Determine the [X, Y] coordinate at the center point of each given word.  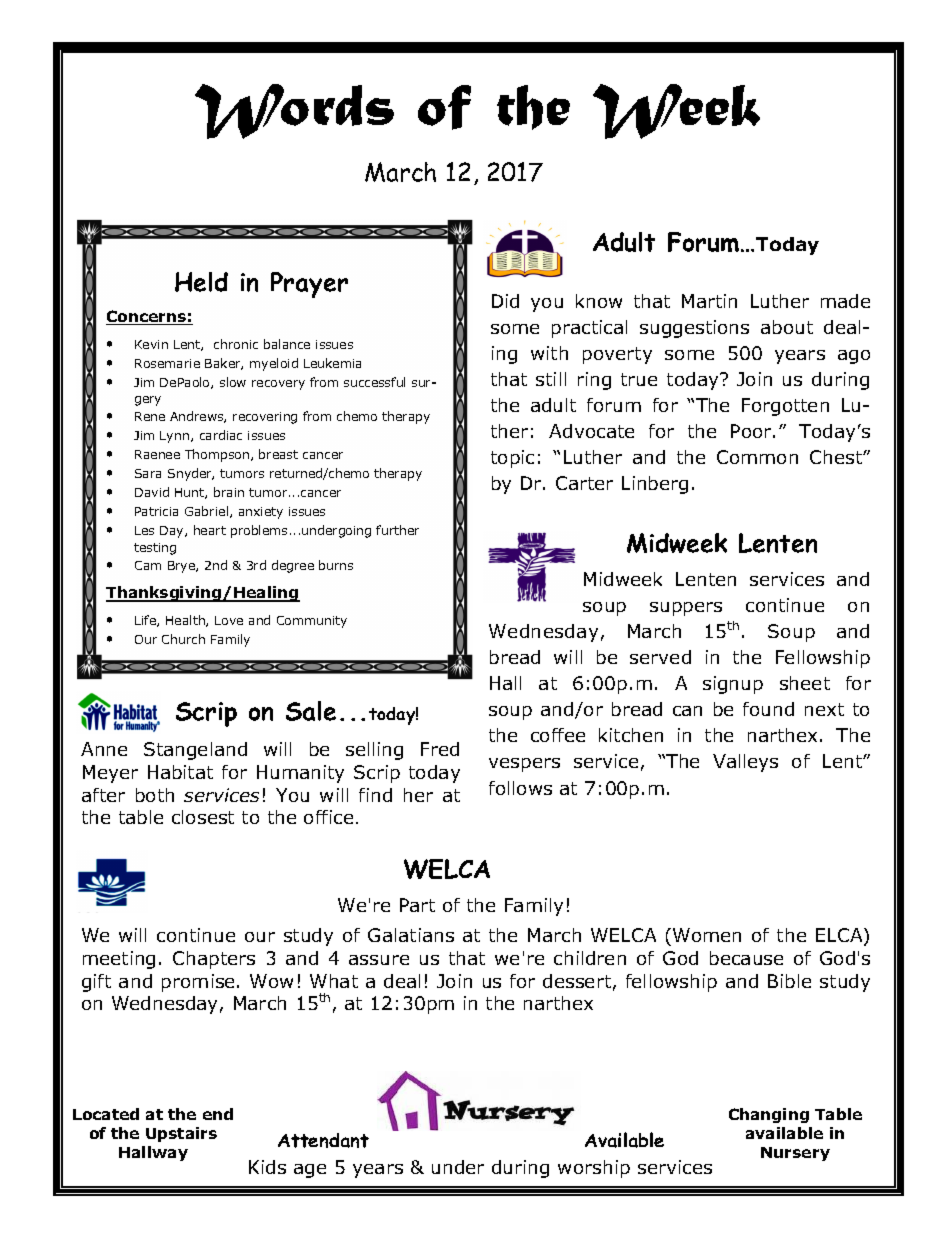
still [551, 379]
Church [183, 639]
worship [594, 1169]
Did [505, 301]
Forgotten [785, 407]
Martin [709, 301]
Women [707, 935]
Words [294, 111]
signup [733, 685]
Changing [769, 1115]
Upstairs [181, 1134]
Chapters [214, 960]
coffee [558, 735]
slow [233, 382]
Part [417, 905]
